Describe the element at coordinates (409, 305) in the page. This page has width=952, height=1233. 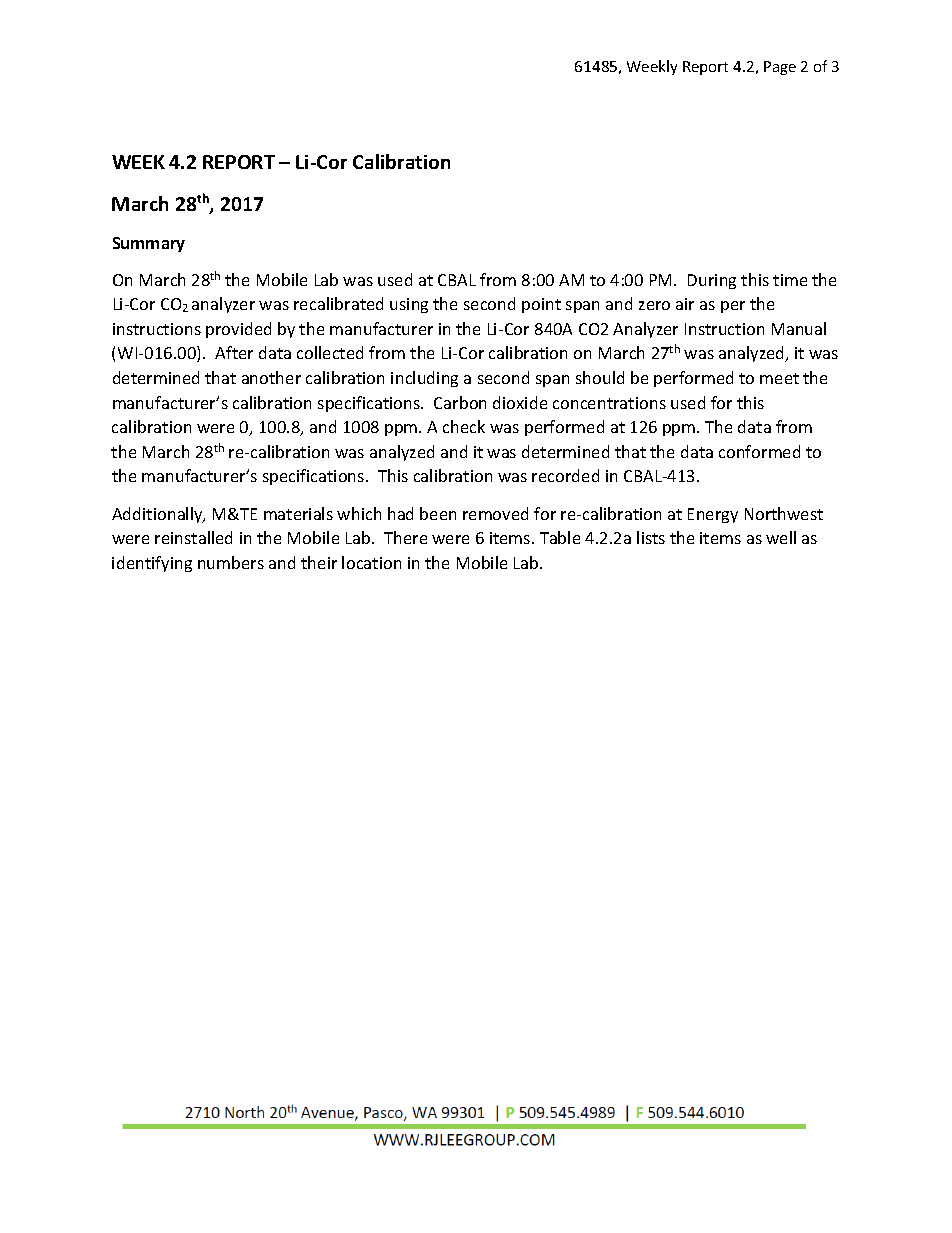
I see `using` at that location.
